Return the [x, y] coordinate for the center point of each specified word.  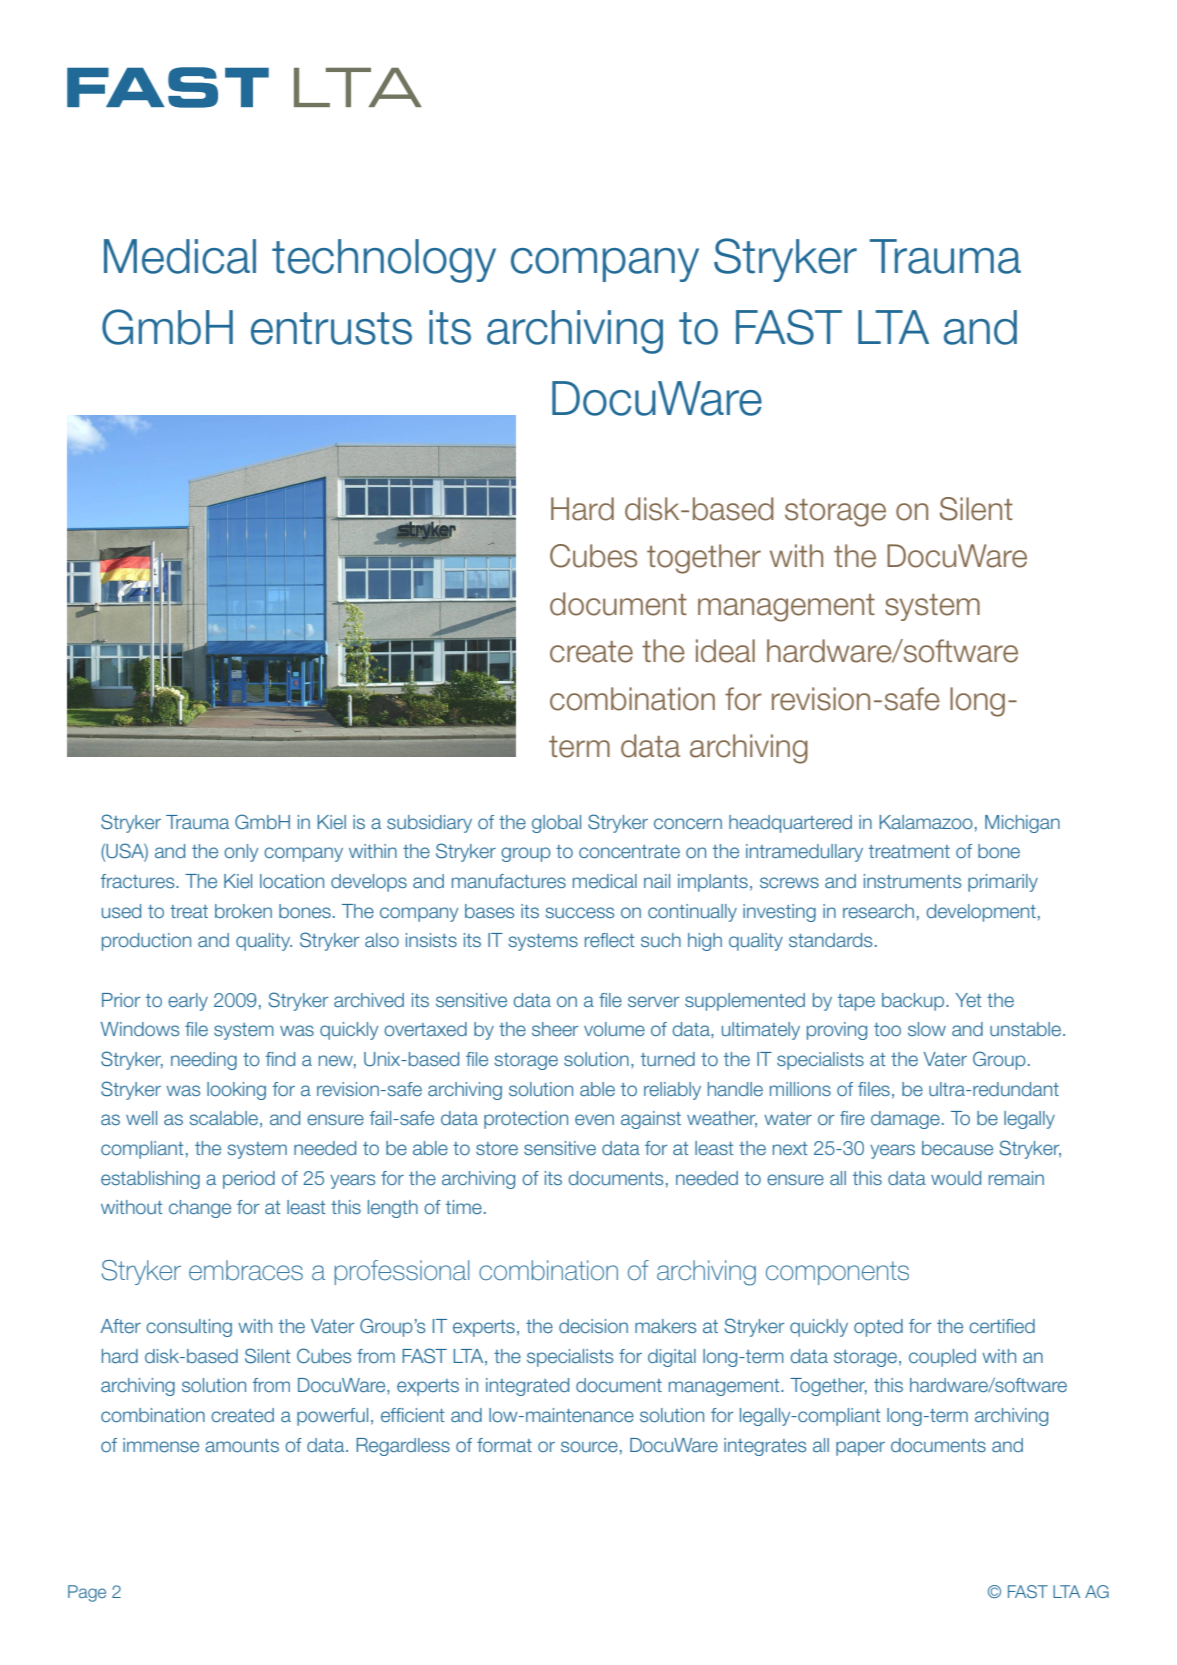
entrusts [331, 328]
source [589, 1446]
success [579, 912]
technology [384, 261]
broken [243, 911]
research [878, 911]
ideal [725, 651]
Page [87, 1593]
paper [860, 1448]
